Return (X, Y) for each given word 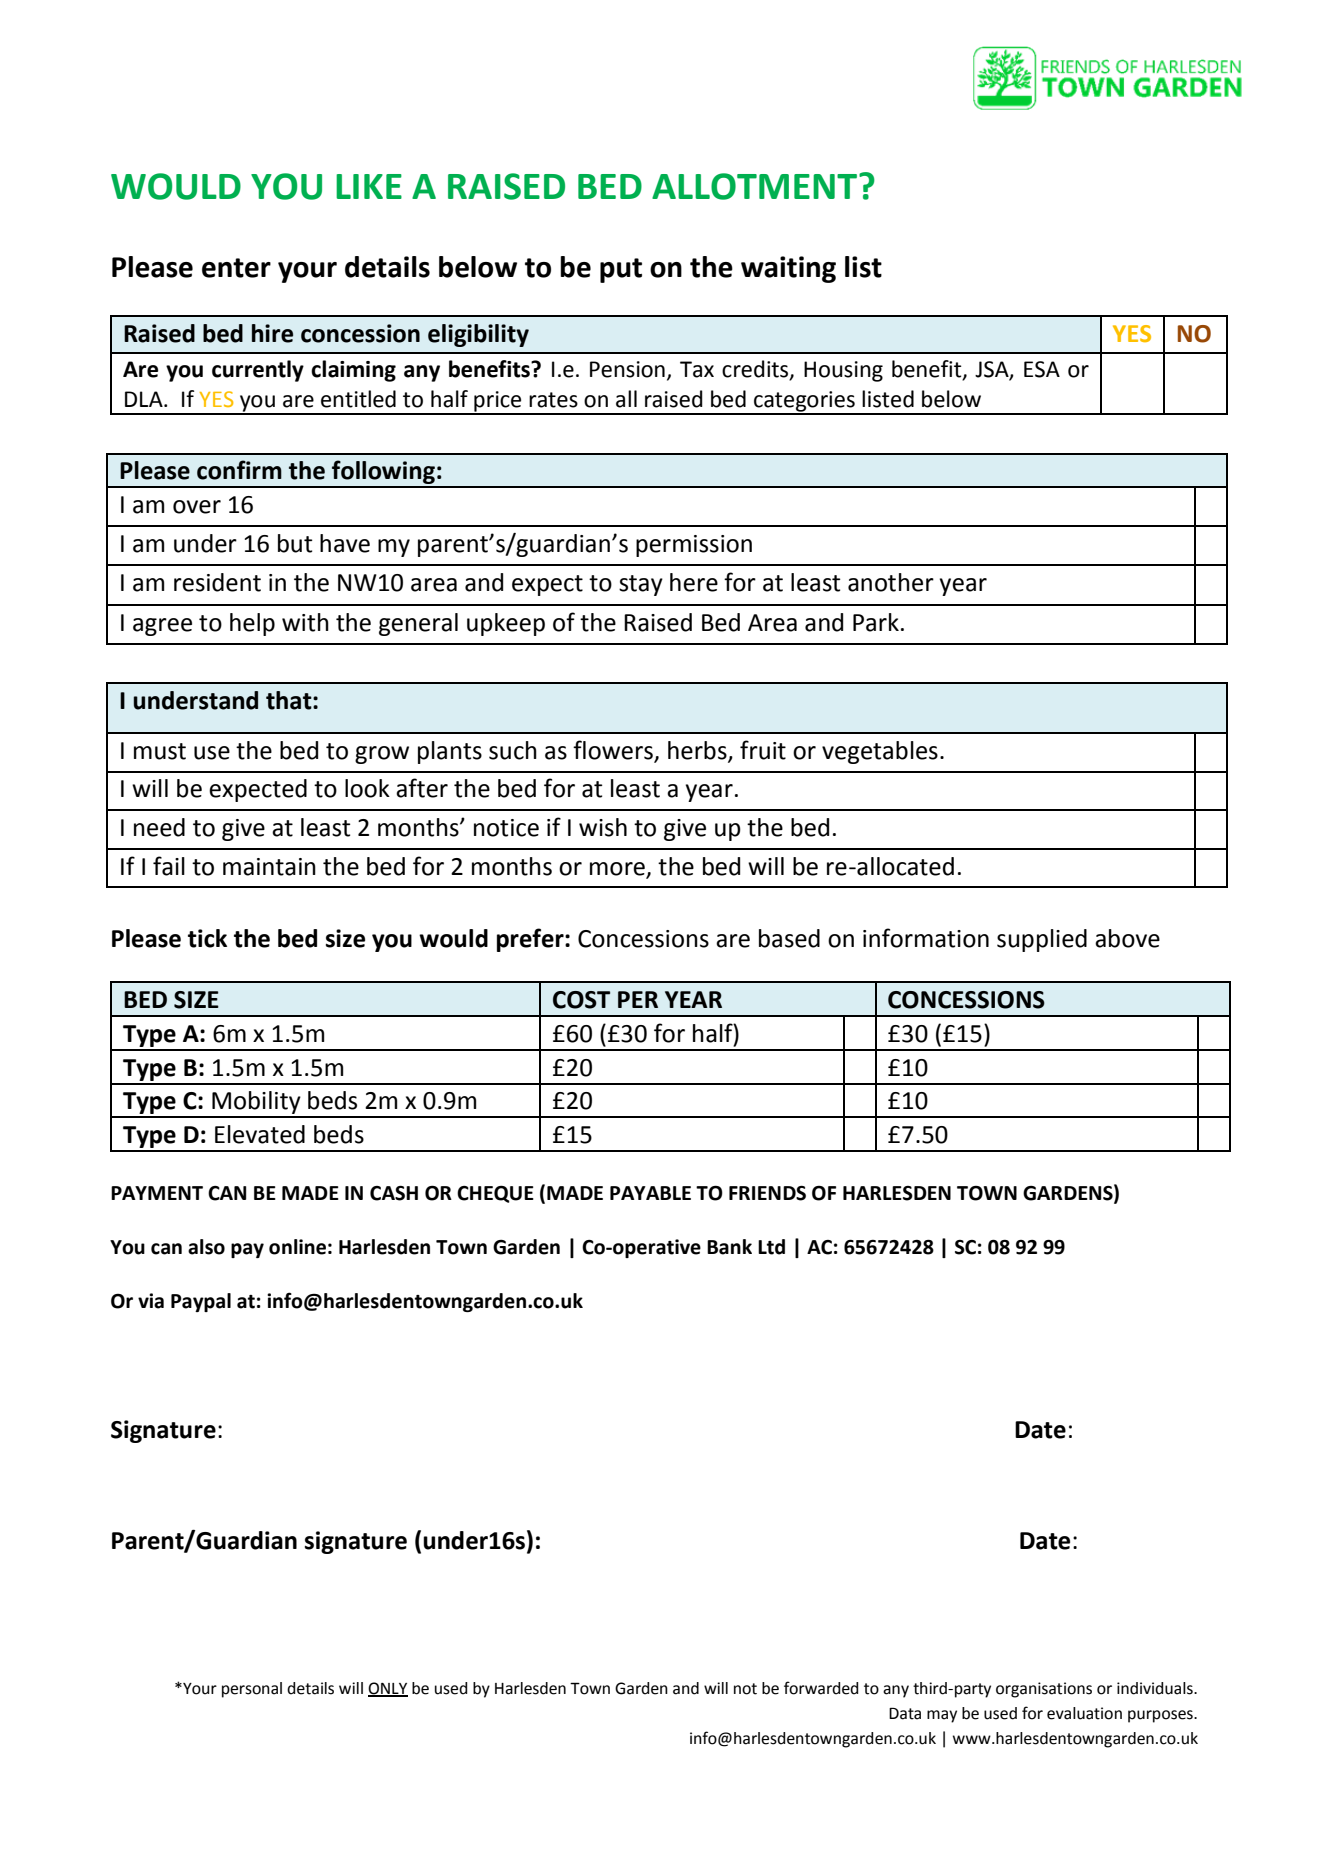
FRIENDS (767, 1193)
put (621, 270)
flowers (613, 750)
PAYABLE (650, 1193)
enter (236, 268)
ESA (1042, 369)
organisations (1044, 1690)
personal (252, 1690)
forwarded (821, 1688)
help (252, 624)
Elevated (260, 1134)
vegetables (880, 752)
